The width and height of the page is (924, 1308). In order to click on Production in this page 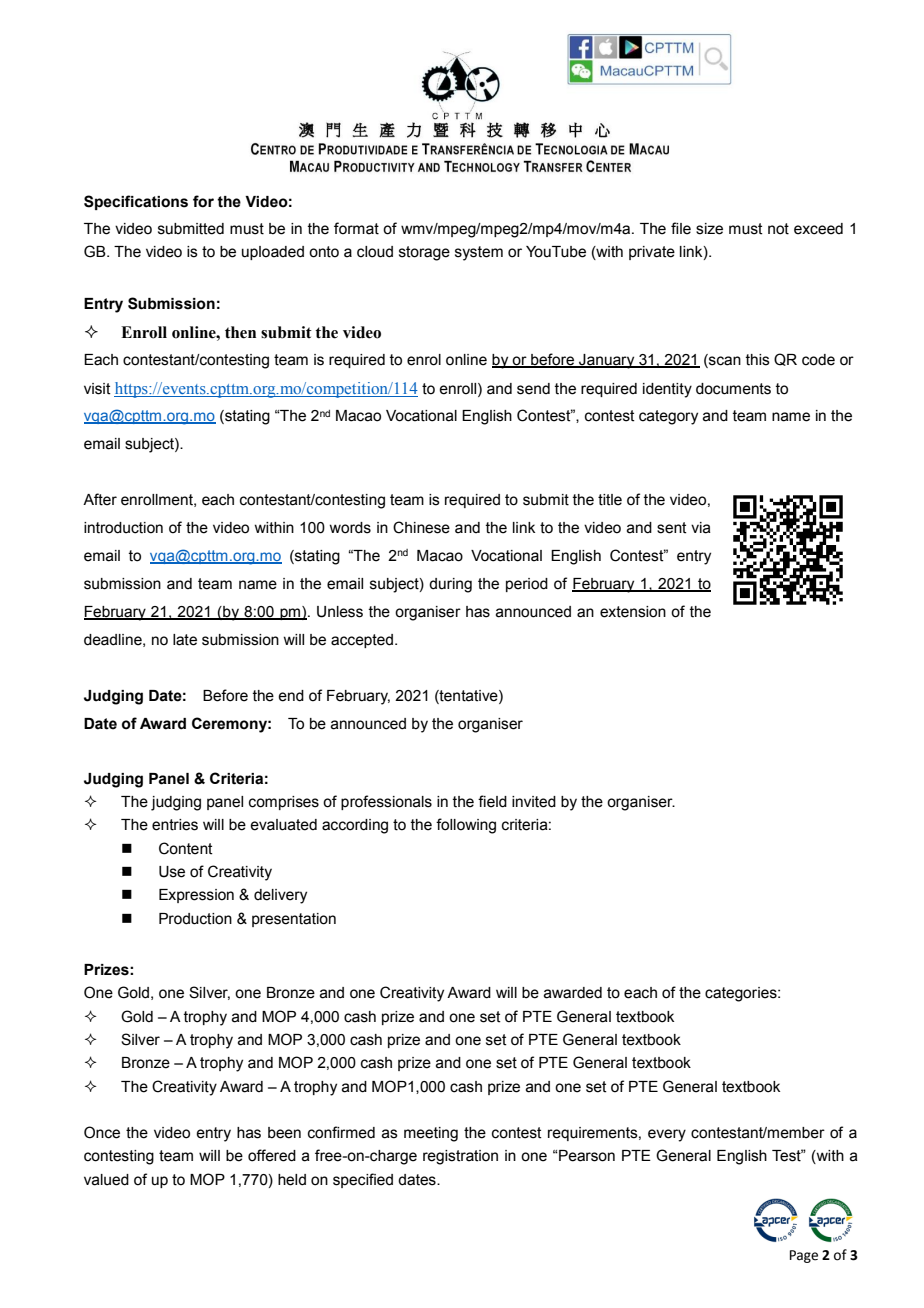, I will do `click(195, 919)`.
